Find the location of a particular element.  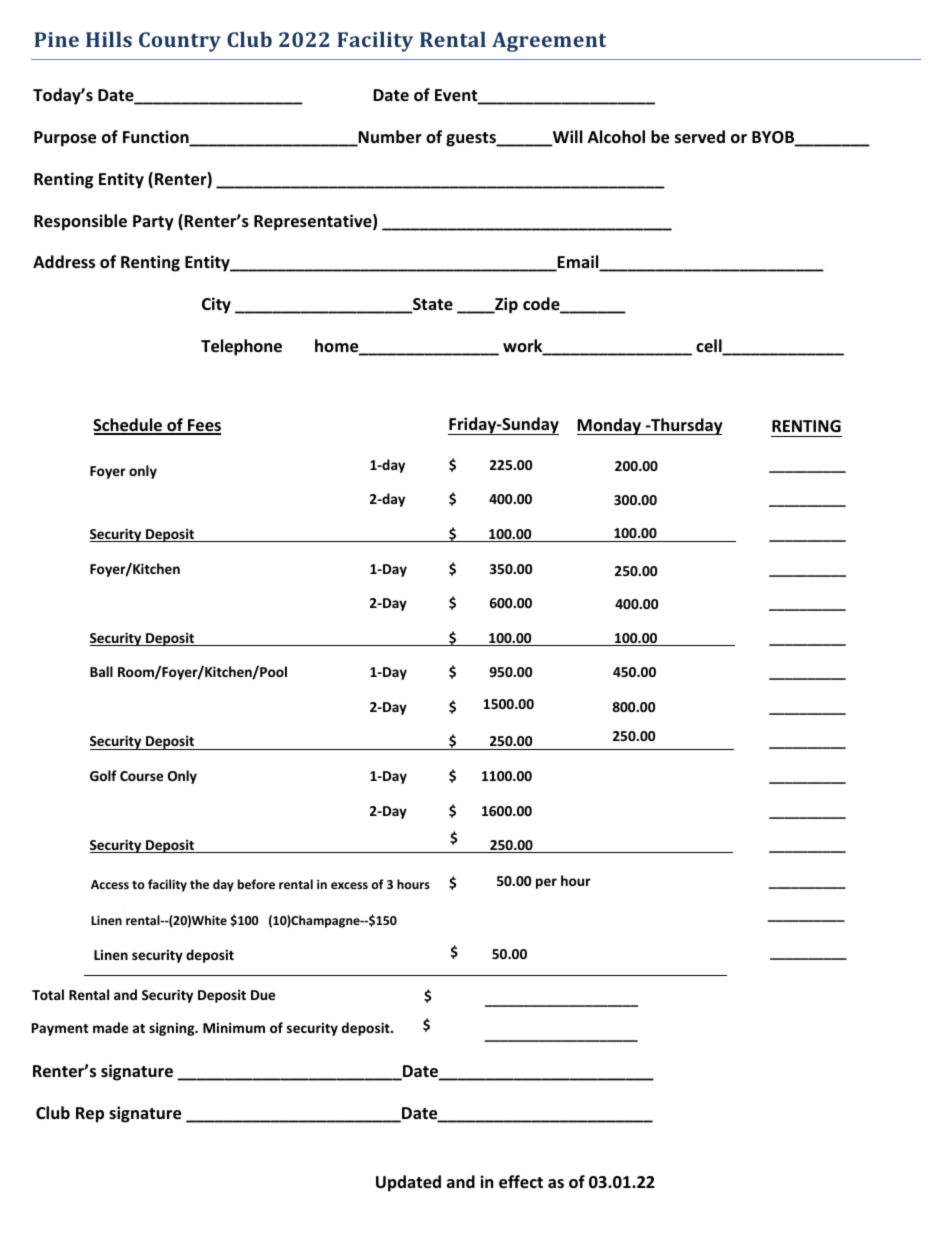

Agreement is located at coordinates (549, 42).
